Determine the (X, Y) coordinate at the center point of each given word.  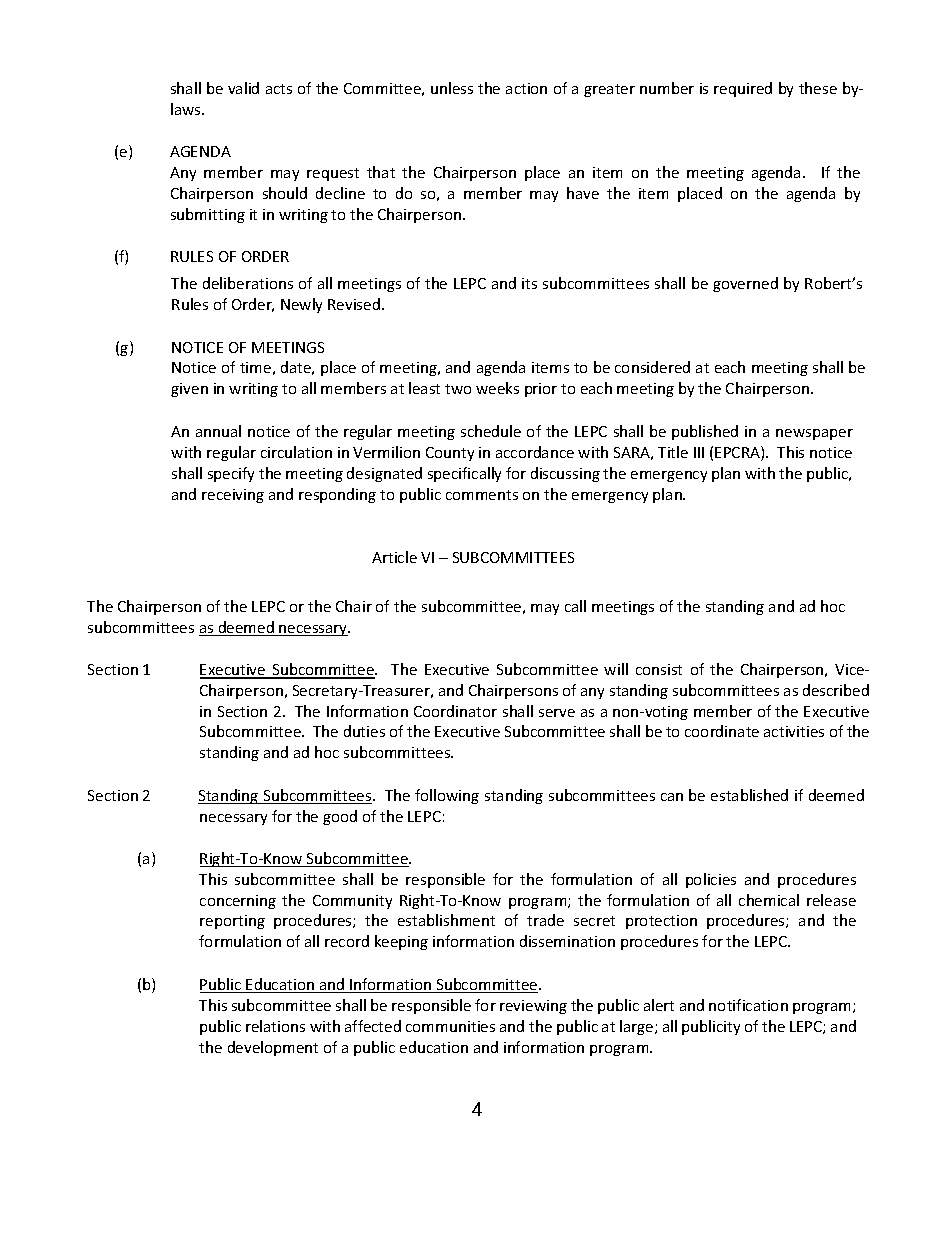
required (743, 89)
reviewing (533, 1007)
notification (748, 1005)
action (526, 88)
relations (275, 1026)
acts (279, 89)
